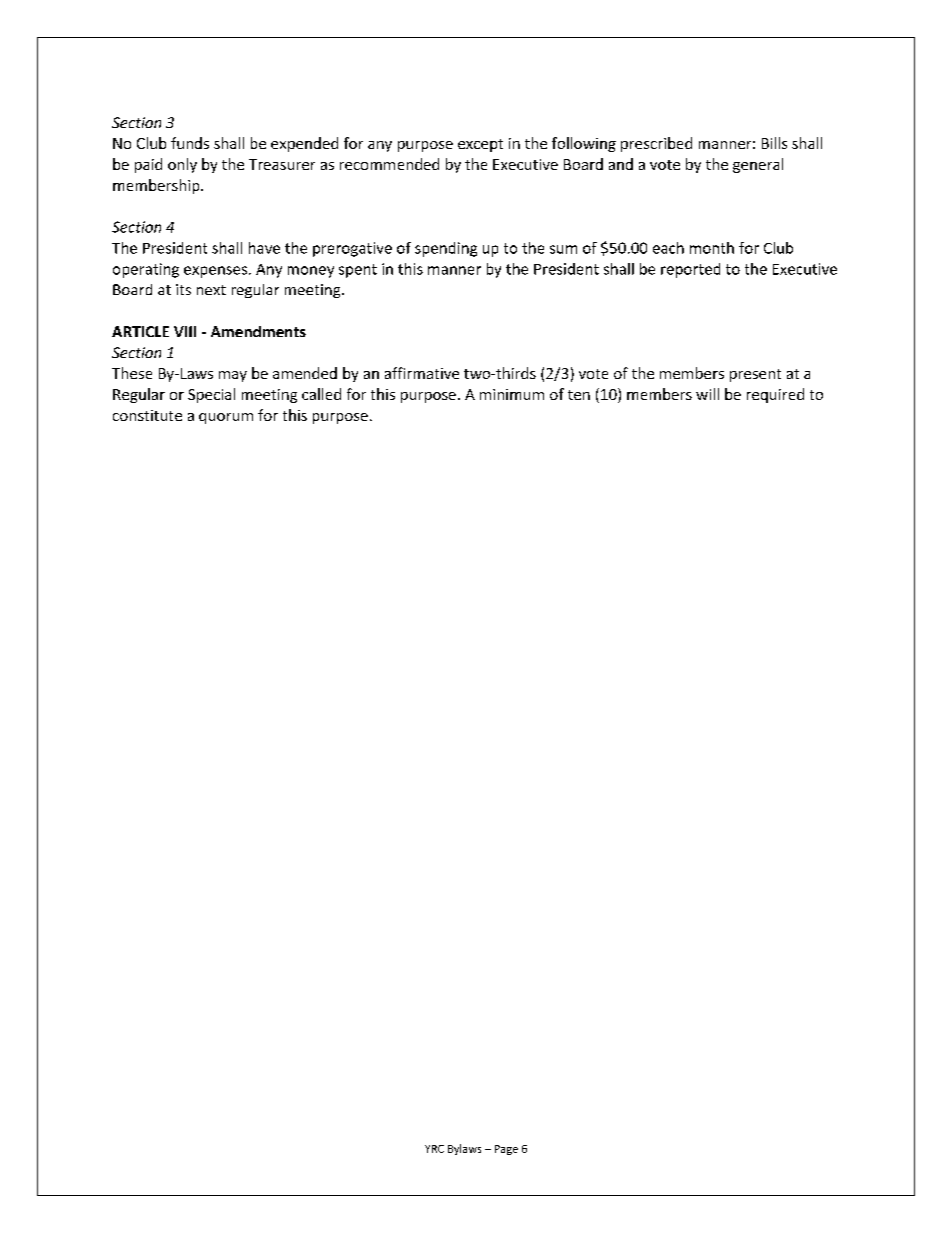  What do you see at coordinates (226, 418) in the screenshot?
I see `quorum` at bounding box center [226, 418].
